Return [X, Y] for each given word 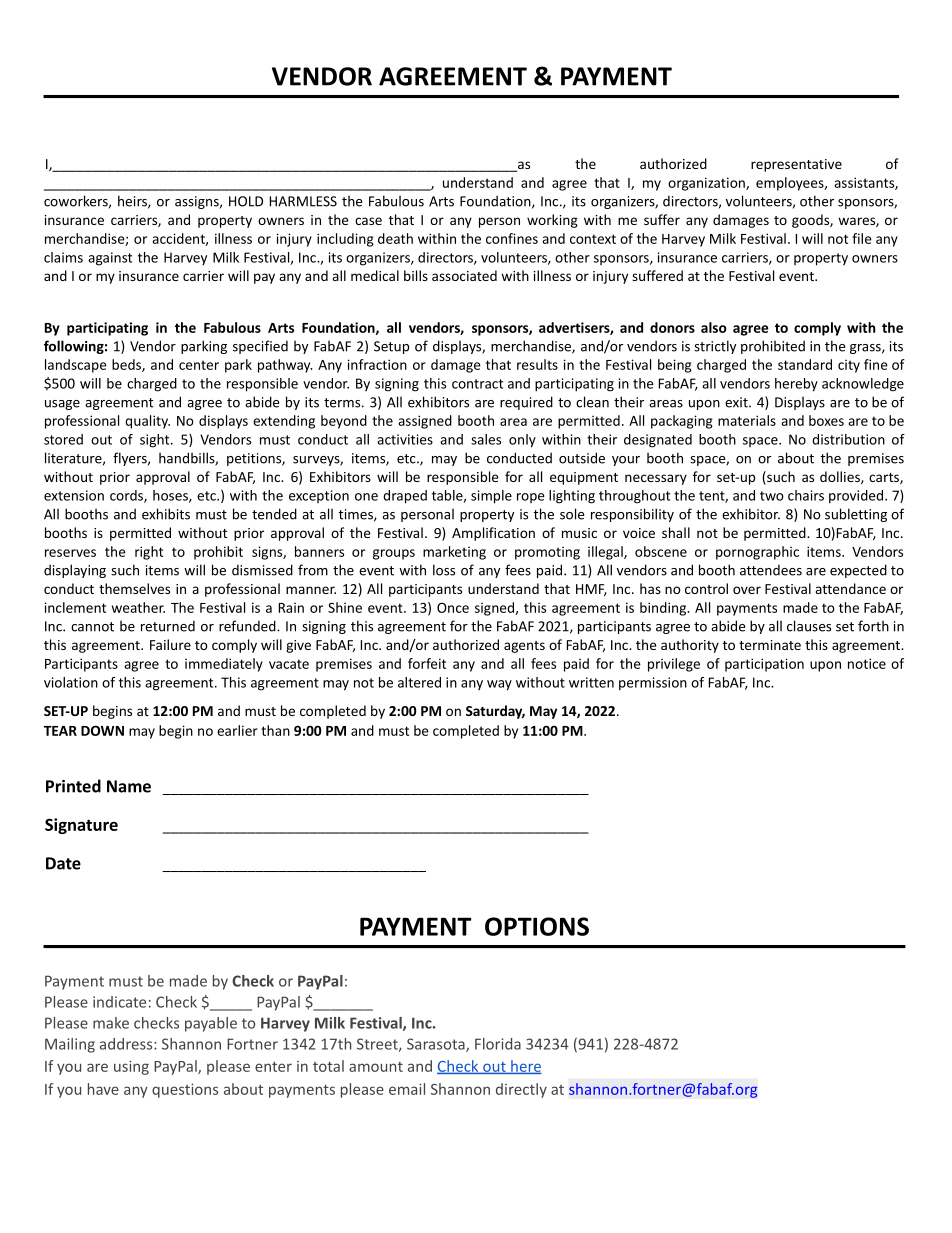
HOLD [246, 201]
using [131, 1067]
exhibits [166, 514]
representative [796, 165]
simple [491, 497]
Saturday [495, 712]
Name [129, 786]
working [552, 221]
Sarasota [437, 1045]
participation [764, 665]
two [772, 496]
